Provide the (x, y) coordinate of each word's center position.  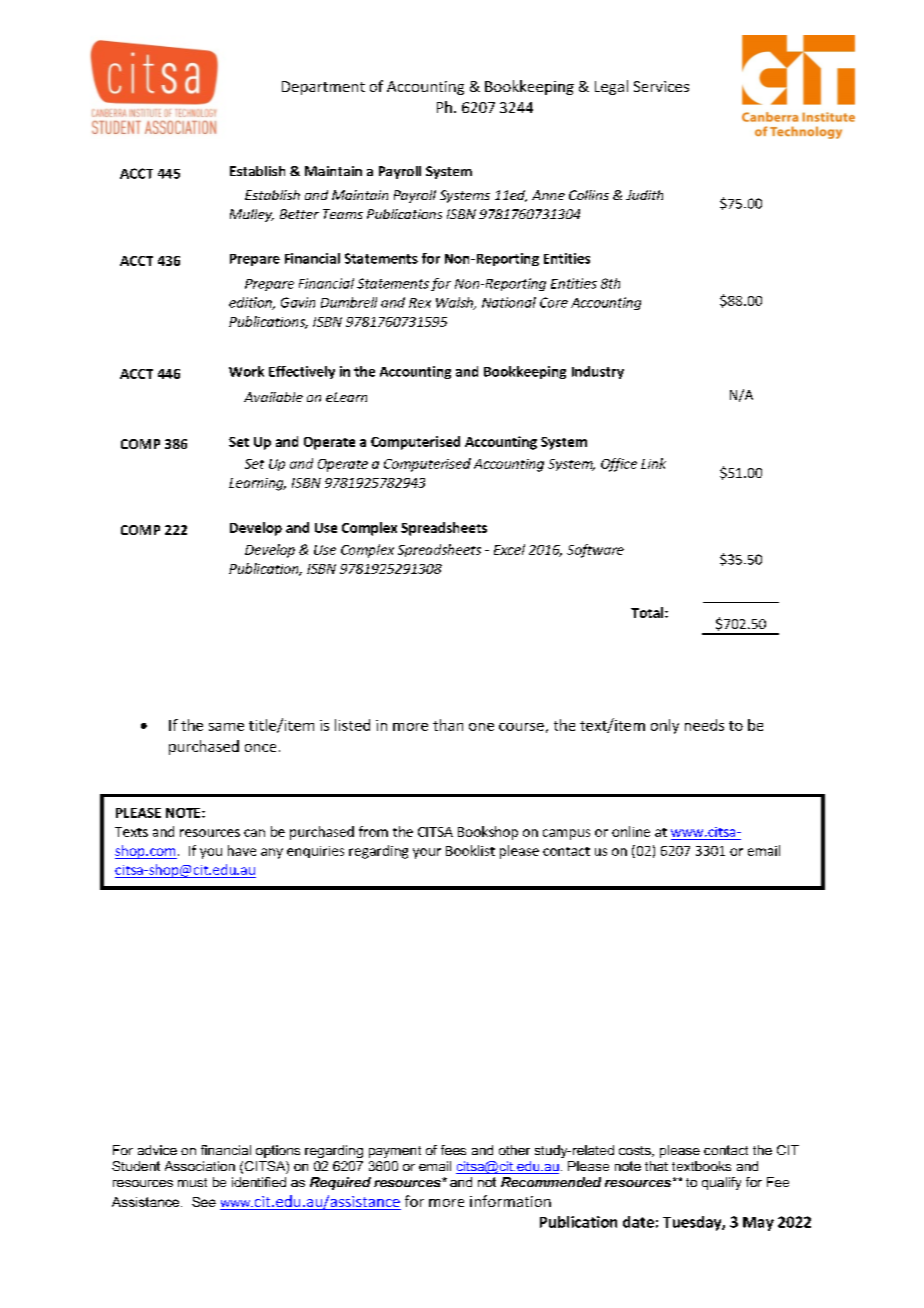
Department (323, 88)
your (427, 853)
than (448, 725)
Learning (257, 484)
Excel (509, 549)
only (665, 726)
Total (648, 612)
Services (661, 86)
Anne (548, 195)
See (204, 1202)
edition (251, 303)
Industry (598, 372)
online (631, 831)
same (226, 727)
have (242, 850)
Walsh (455, 303)
